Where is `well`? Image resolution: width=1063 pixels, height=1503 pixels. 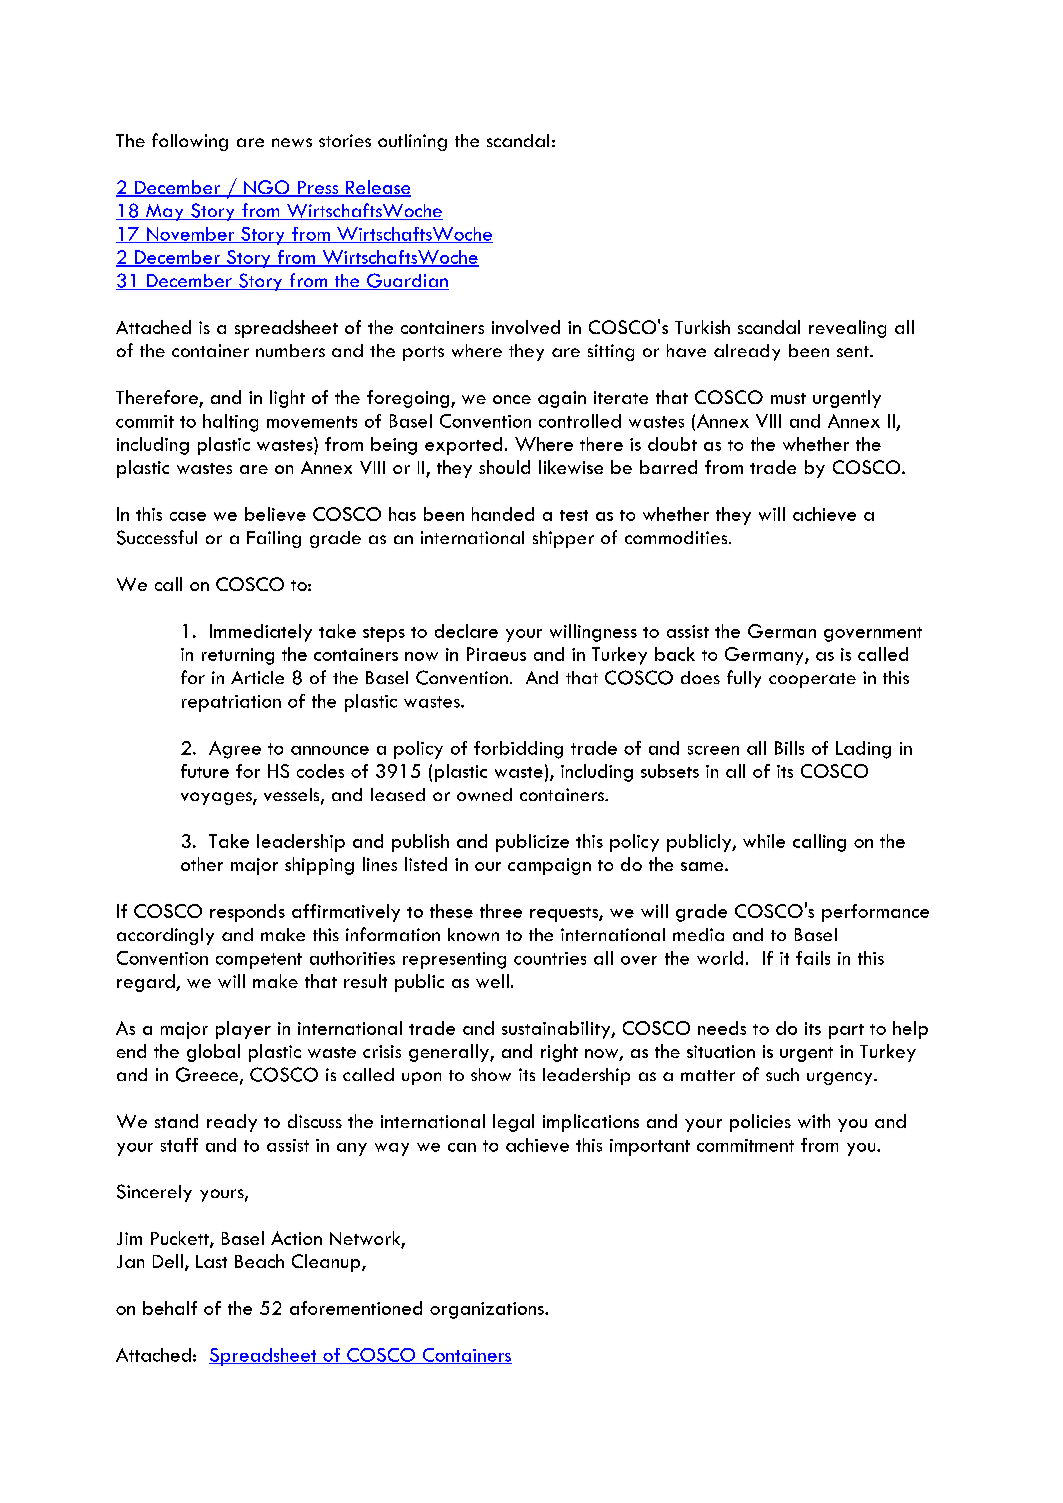
well is located at coordinates (492, 981).
